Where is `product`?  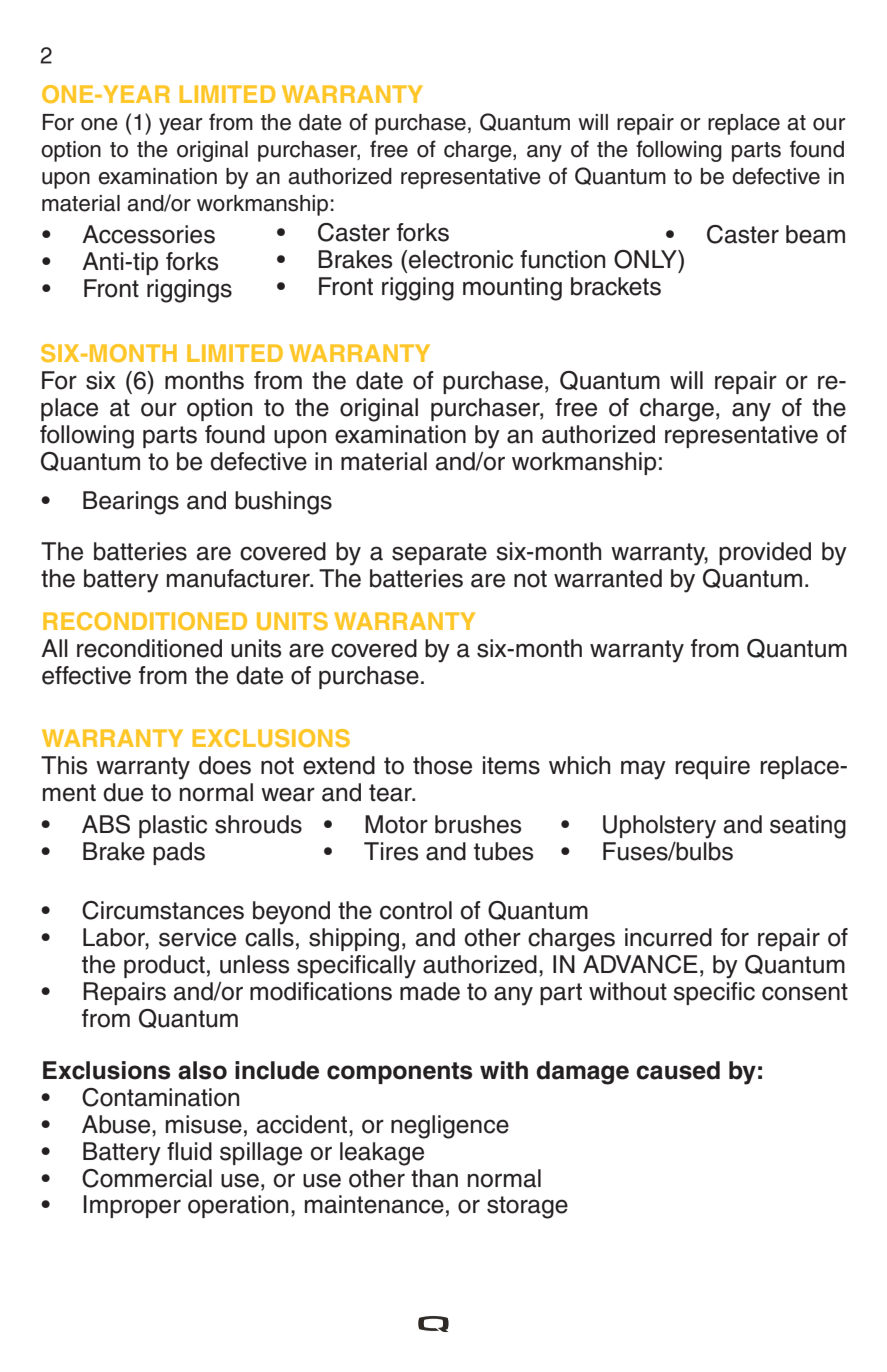 product is located at coordinates (164, 966).
